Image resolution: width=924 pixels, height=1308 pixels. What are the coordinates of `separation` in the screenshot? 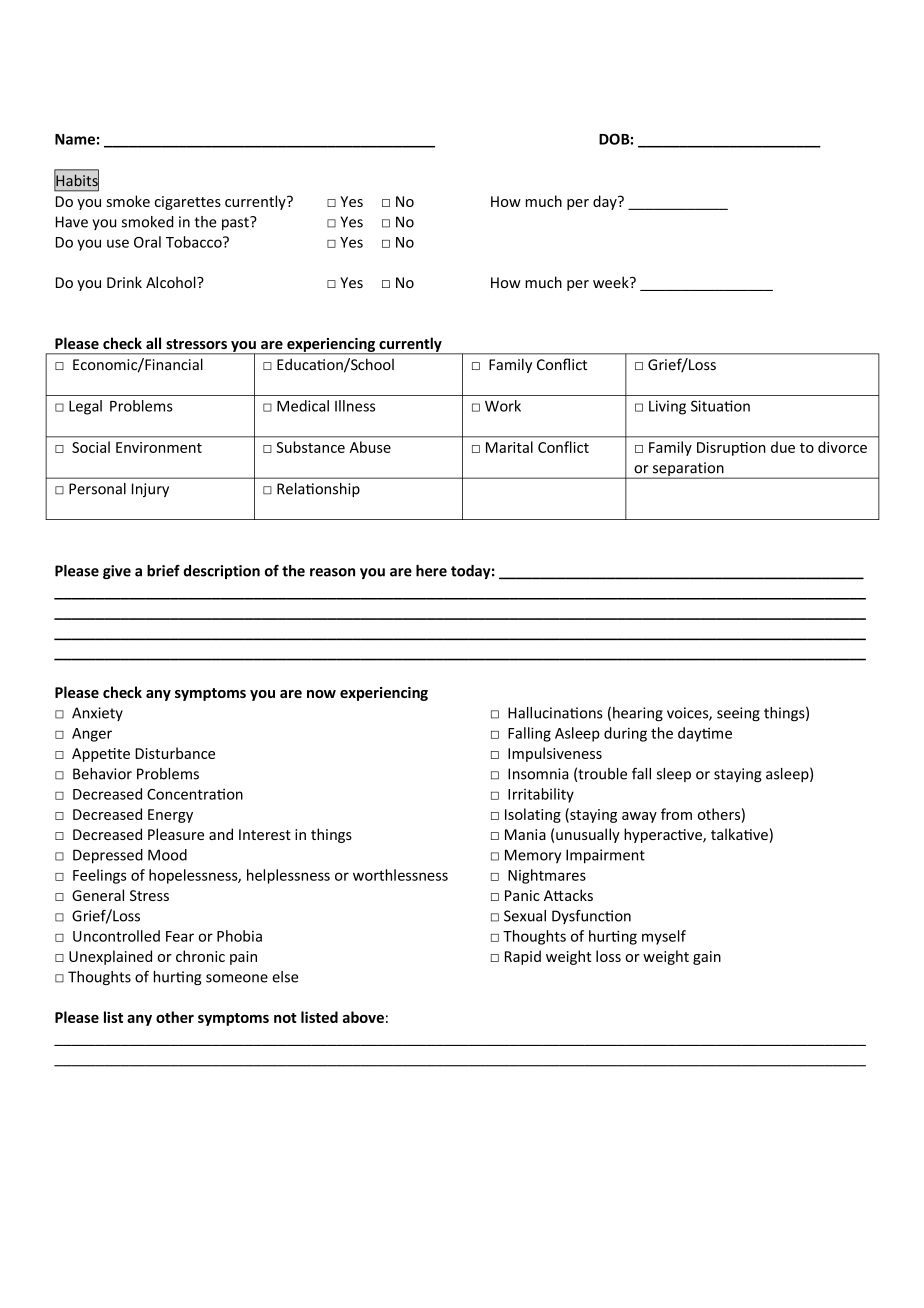 It's located at (688, 470).
